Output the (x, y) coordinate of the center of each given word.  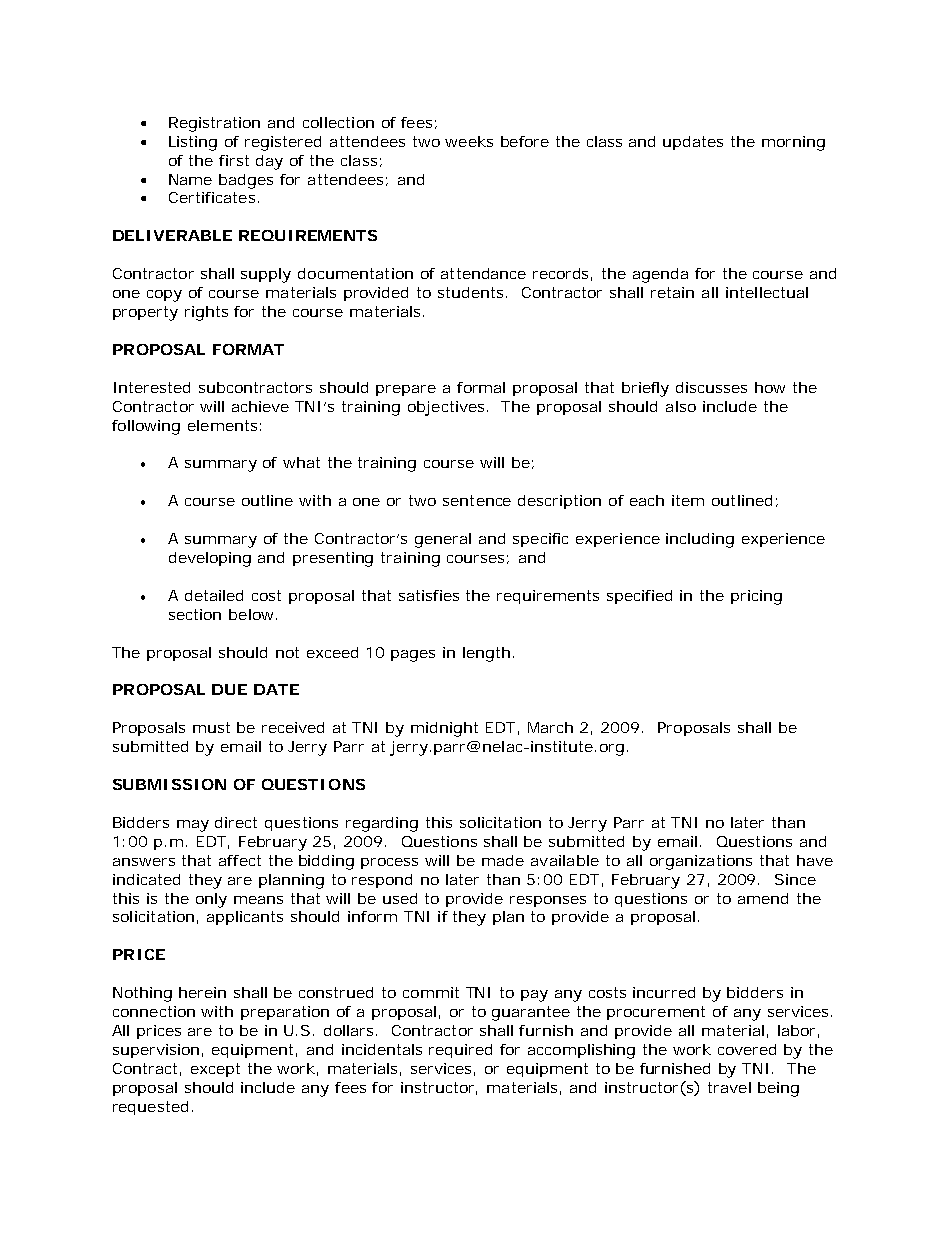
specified (639, 597)
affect (240, 860)
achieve (260, 406)
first (234, 160)
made (503, 860)
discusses (711, 387)
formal (481, 387)
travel (729, 1087)
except (215, 1070)
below (251, 614)
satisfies (429, 595)
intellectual (767, 292)
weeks (469, 141)
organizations (701, 862)
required (460, 1051)
